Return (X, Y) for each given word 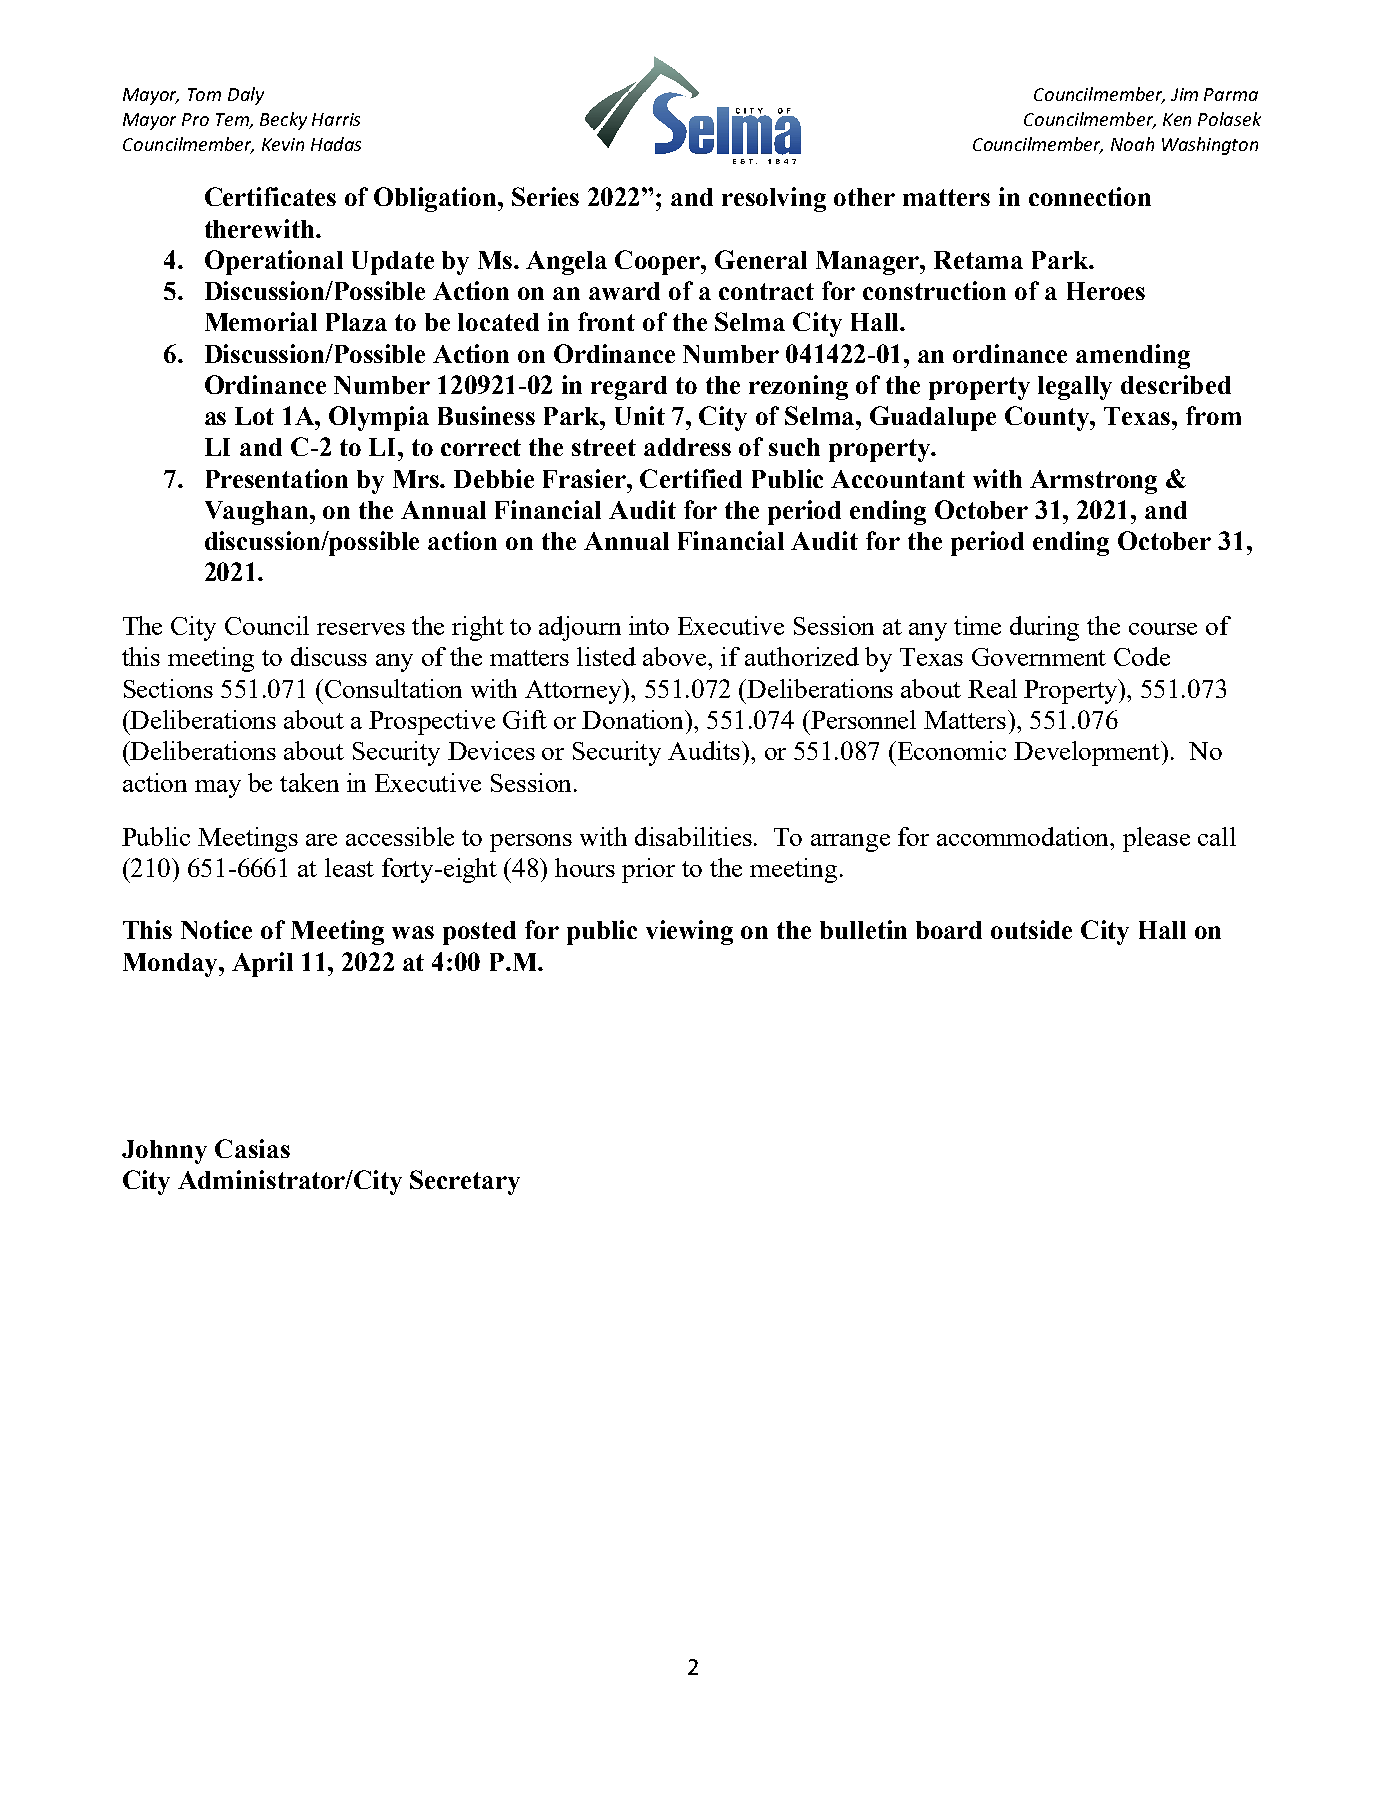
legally (1075, 388)
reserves (361, 629)
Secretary (465, 1182)
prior (648, 870)
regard (629, 388)
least (349, 867)
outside (1031, 929)
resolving (774, 199)
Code (1142, 656)
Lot (254, 416)
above (676, 656)
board (949, 930)
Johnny (164, 1152)
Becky (283, 121)
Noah (1132, 144)
